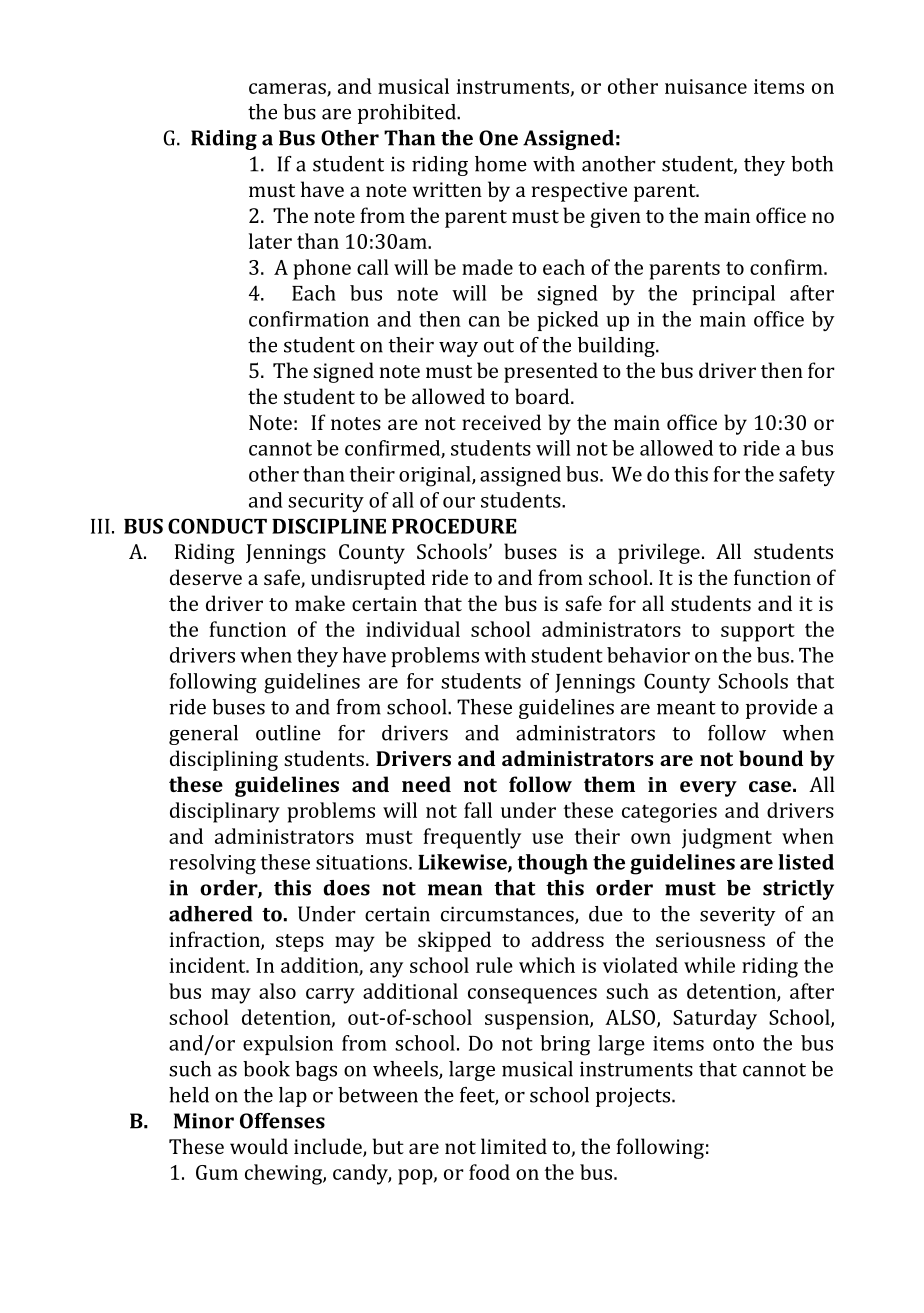 The image size is (924, 1313). I want to click on nuisance, so click(706, 86).
